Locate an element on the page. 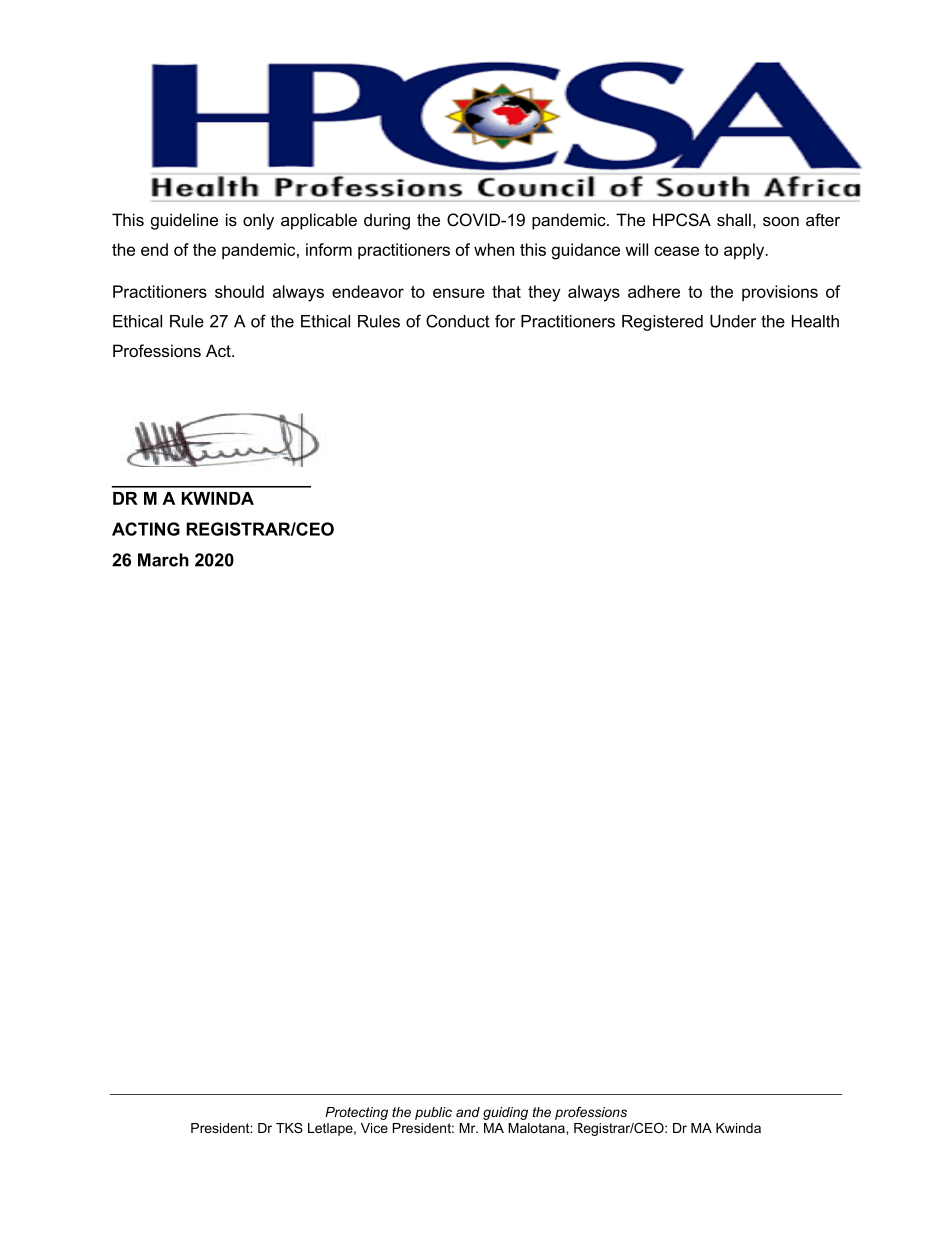 Image resolution: width=952 pixels, height=1233 pixels. Vice is located at coordinates (374, 1128).
